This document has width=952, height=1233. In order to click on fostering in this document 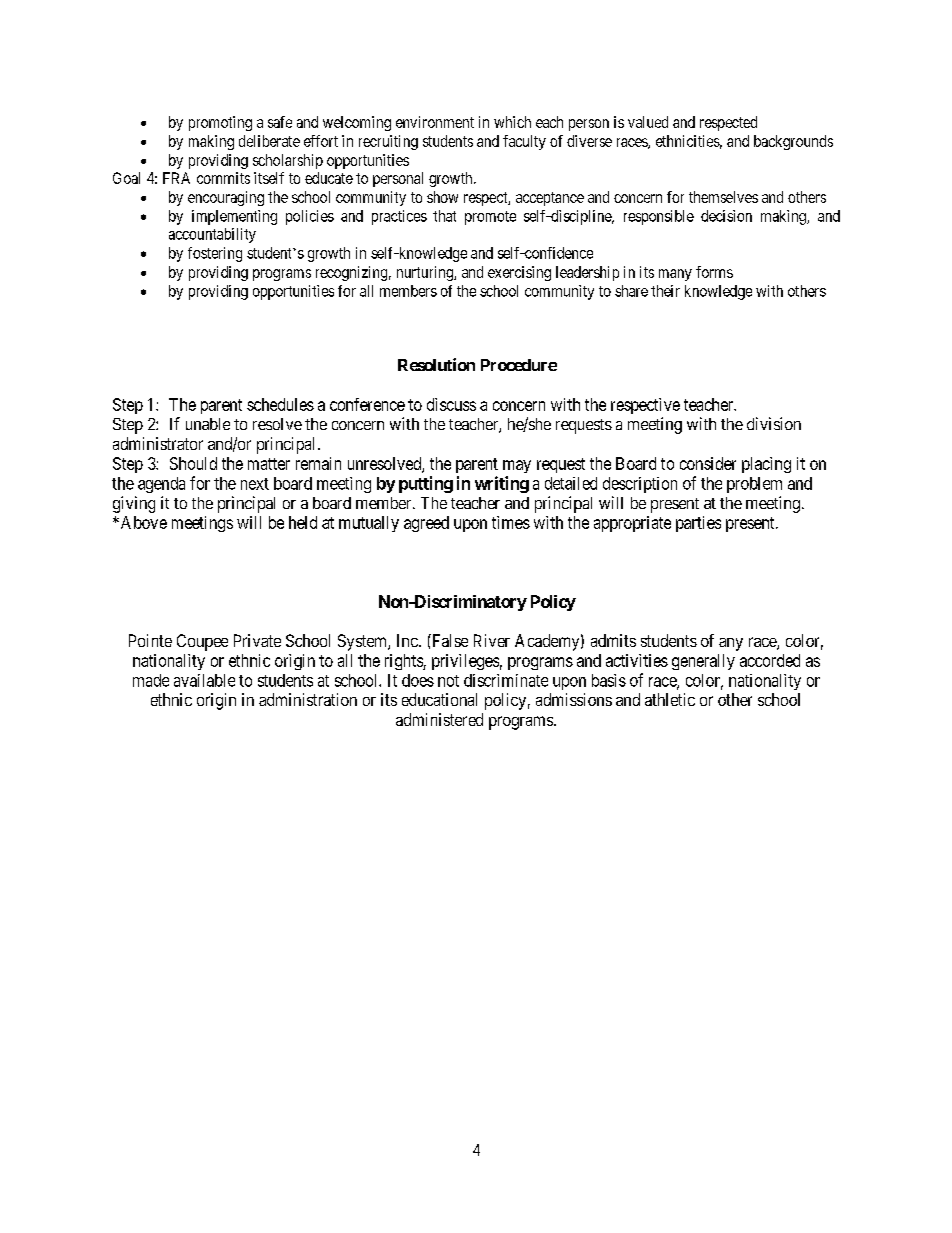, I will do `click(215, 254)`.
